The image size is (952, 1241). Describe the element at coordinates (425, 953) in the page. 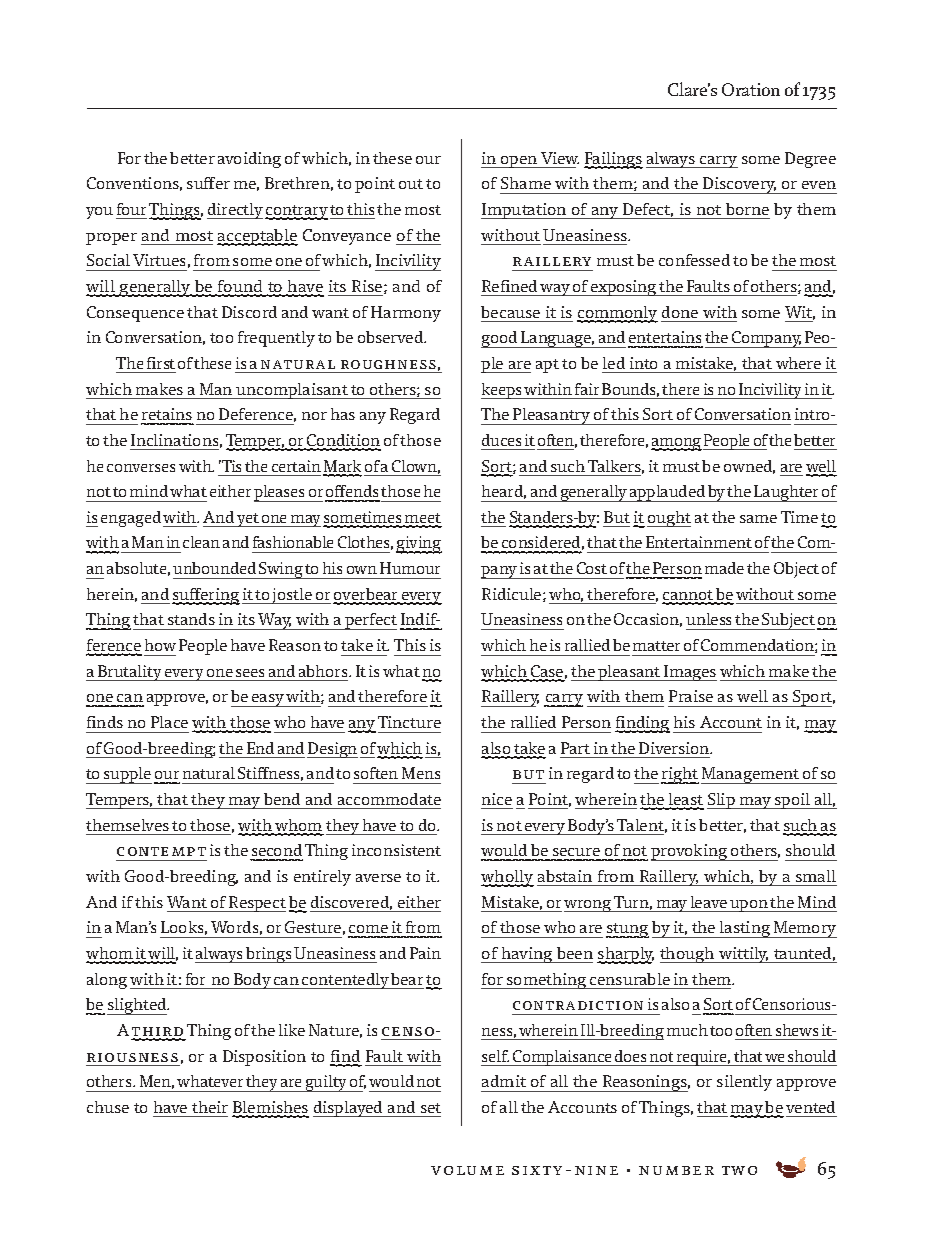

I see `Pain` at that location.
